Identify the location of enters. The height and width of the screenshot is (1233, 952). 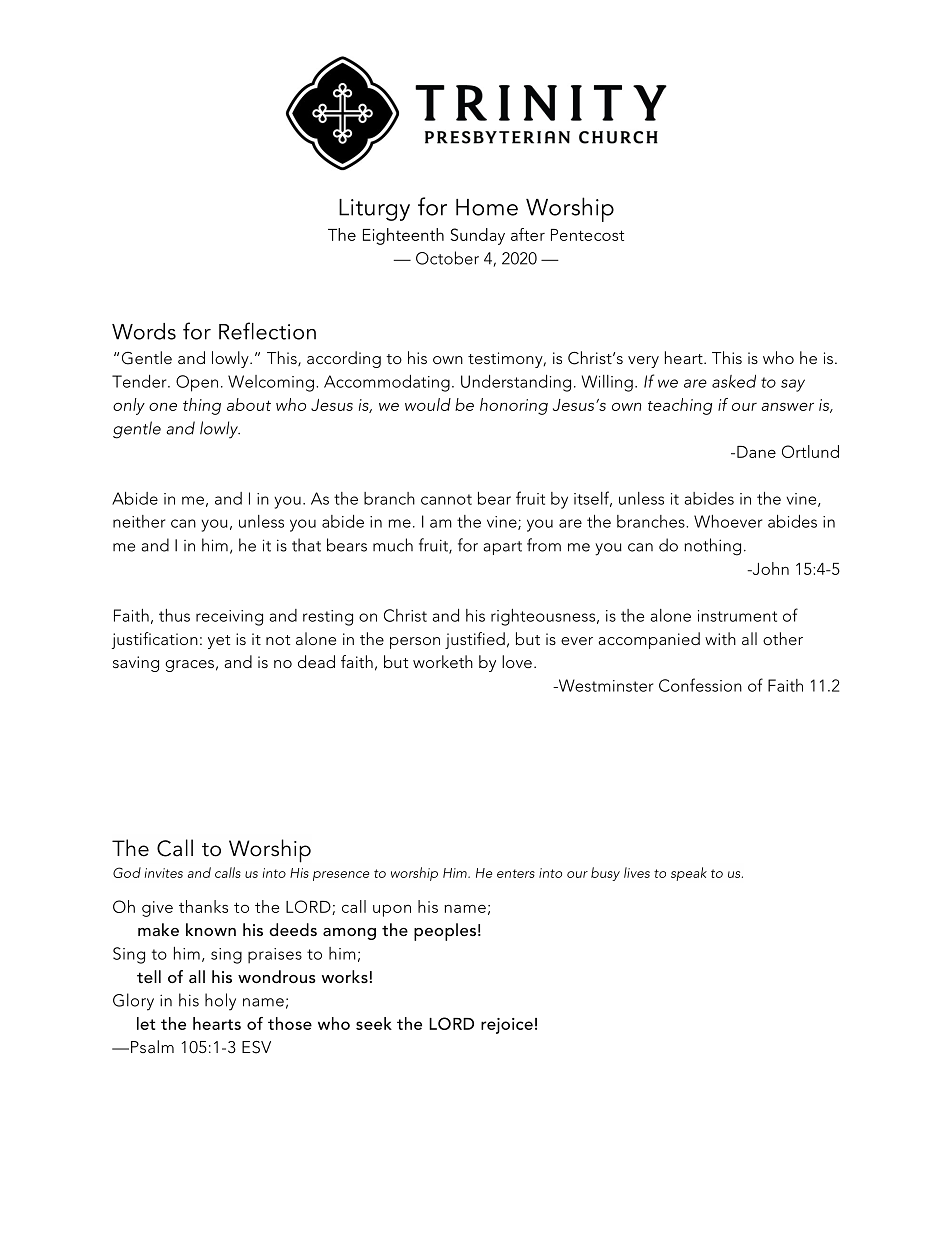
(516, 873).
